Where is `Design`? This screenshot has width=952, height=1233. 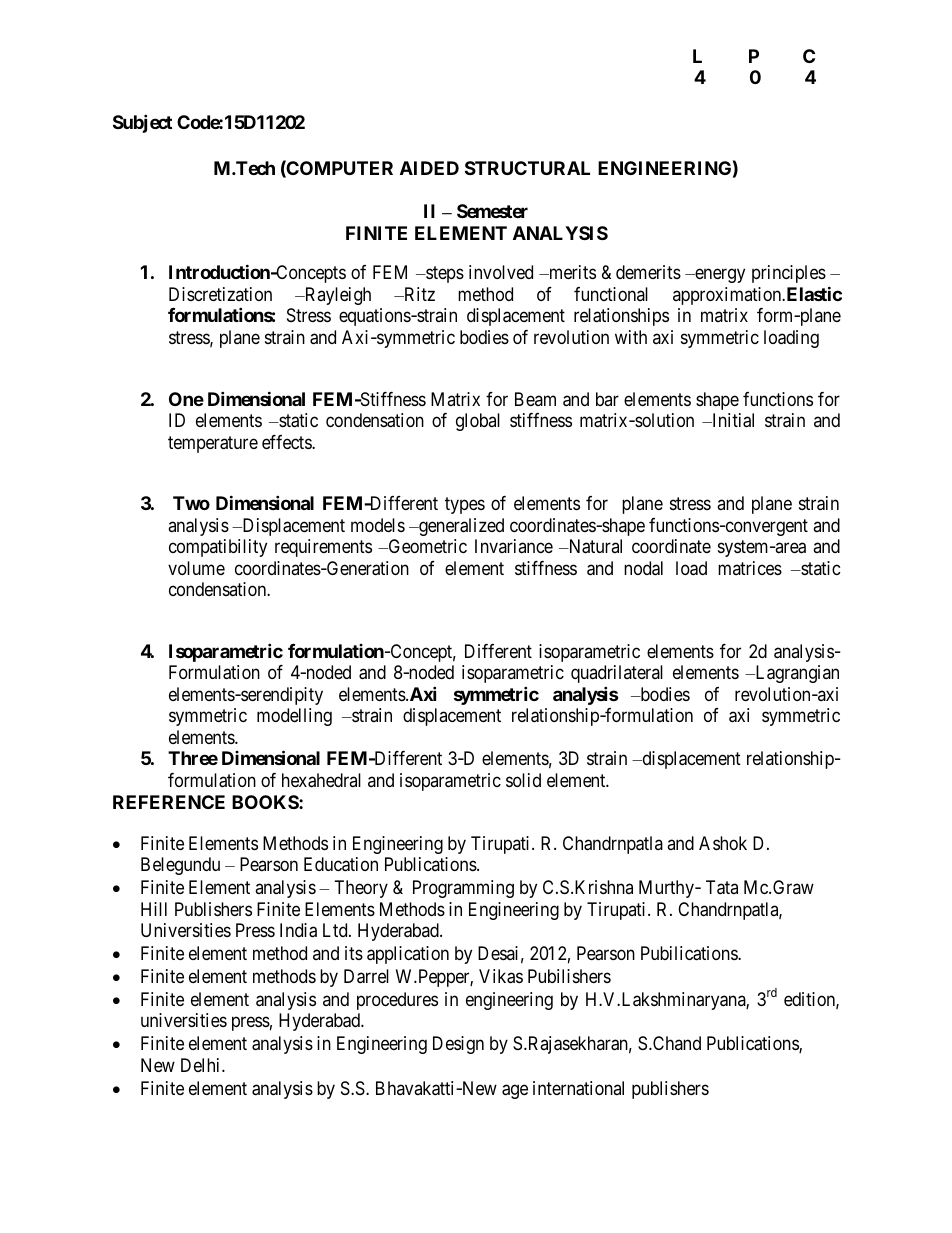
Design is located at coordinates (458, 1045).
